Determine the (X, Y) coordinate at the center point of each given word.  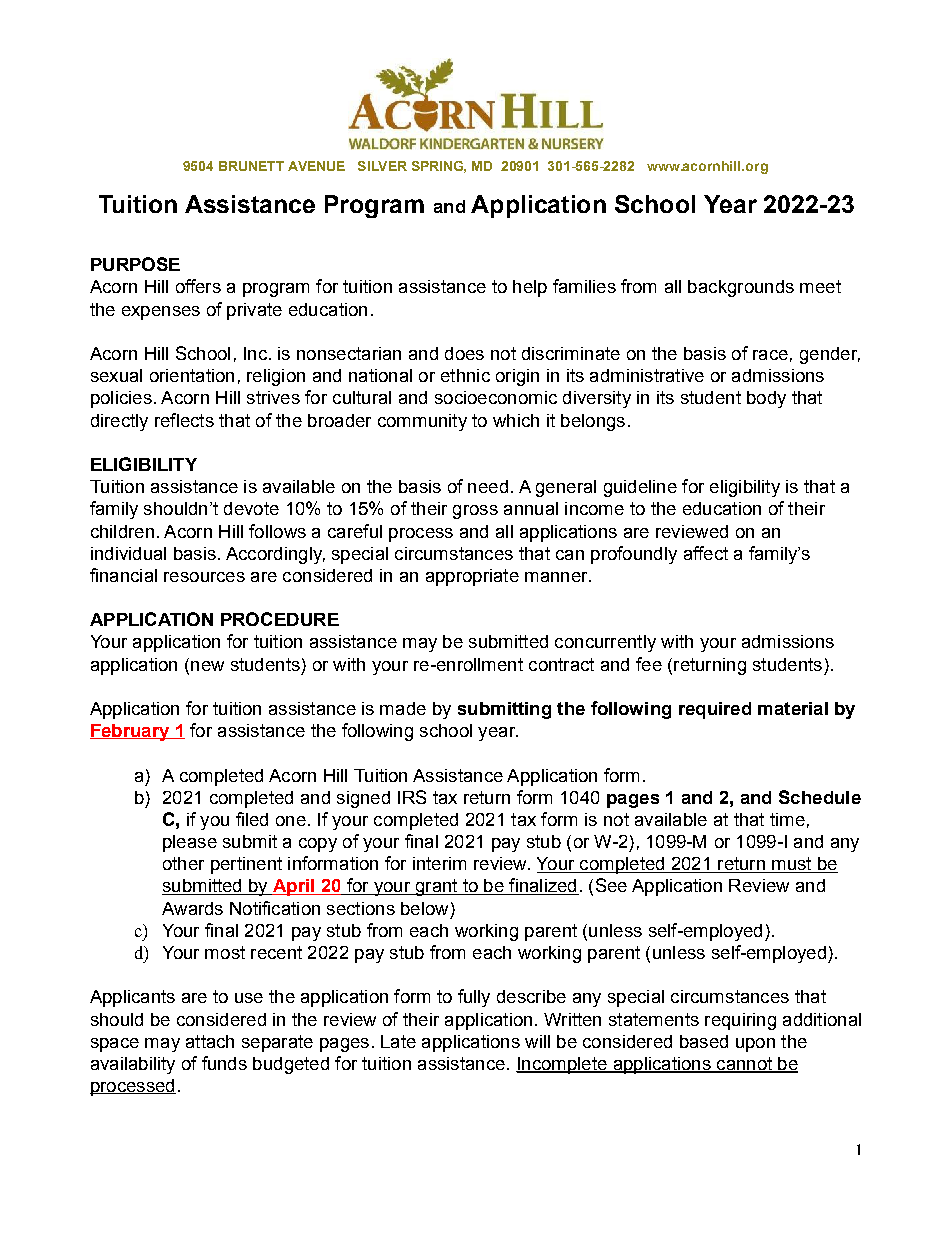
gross (475, 512)
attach (210, 1041)
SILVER (382, 166)
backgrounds (741, 288)
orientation (192, 375)
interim (439, 863)
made (403, 708)
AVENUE (316, 166)
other (183, 863)
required (715, 710)
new (207, 666)
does (464, 353)
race (770, 355)
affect (706, 553)
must (792, 865)
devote (251, 508)
